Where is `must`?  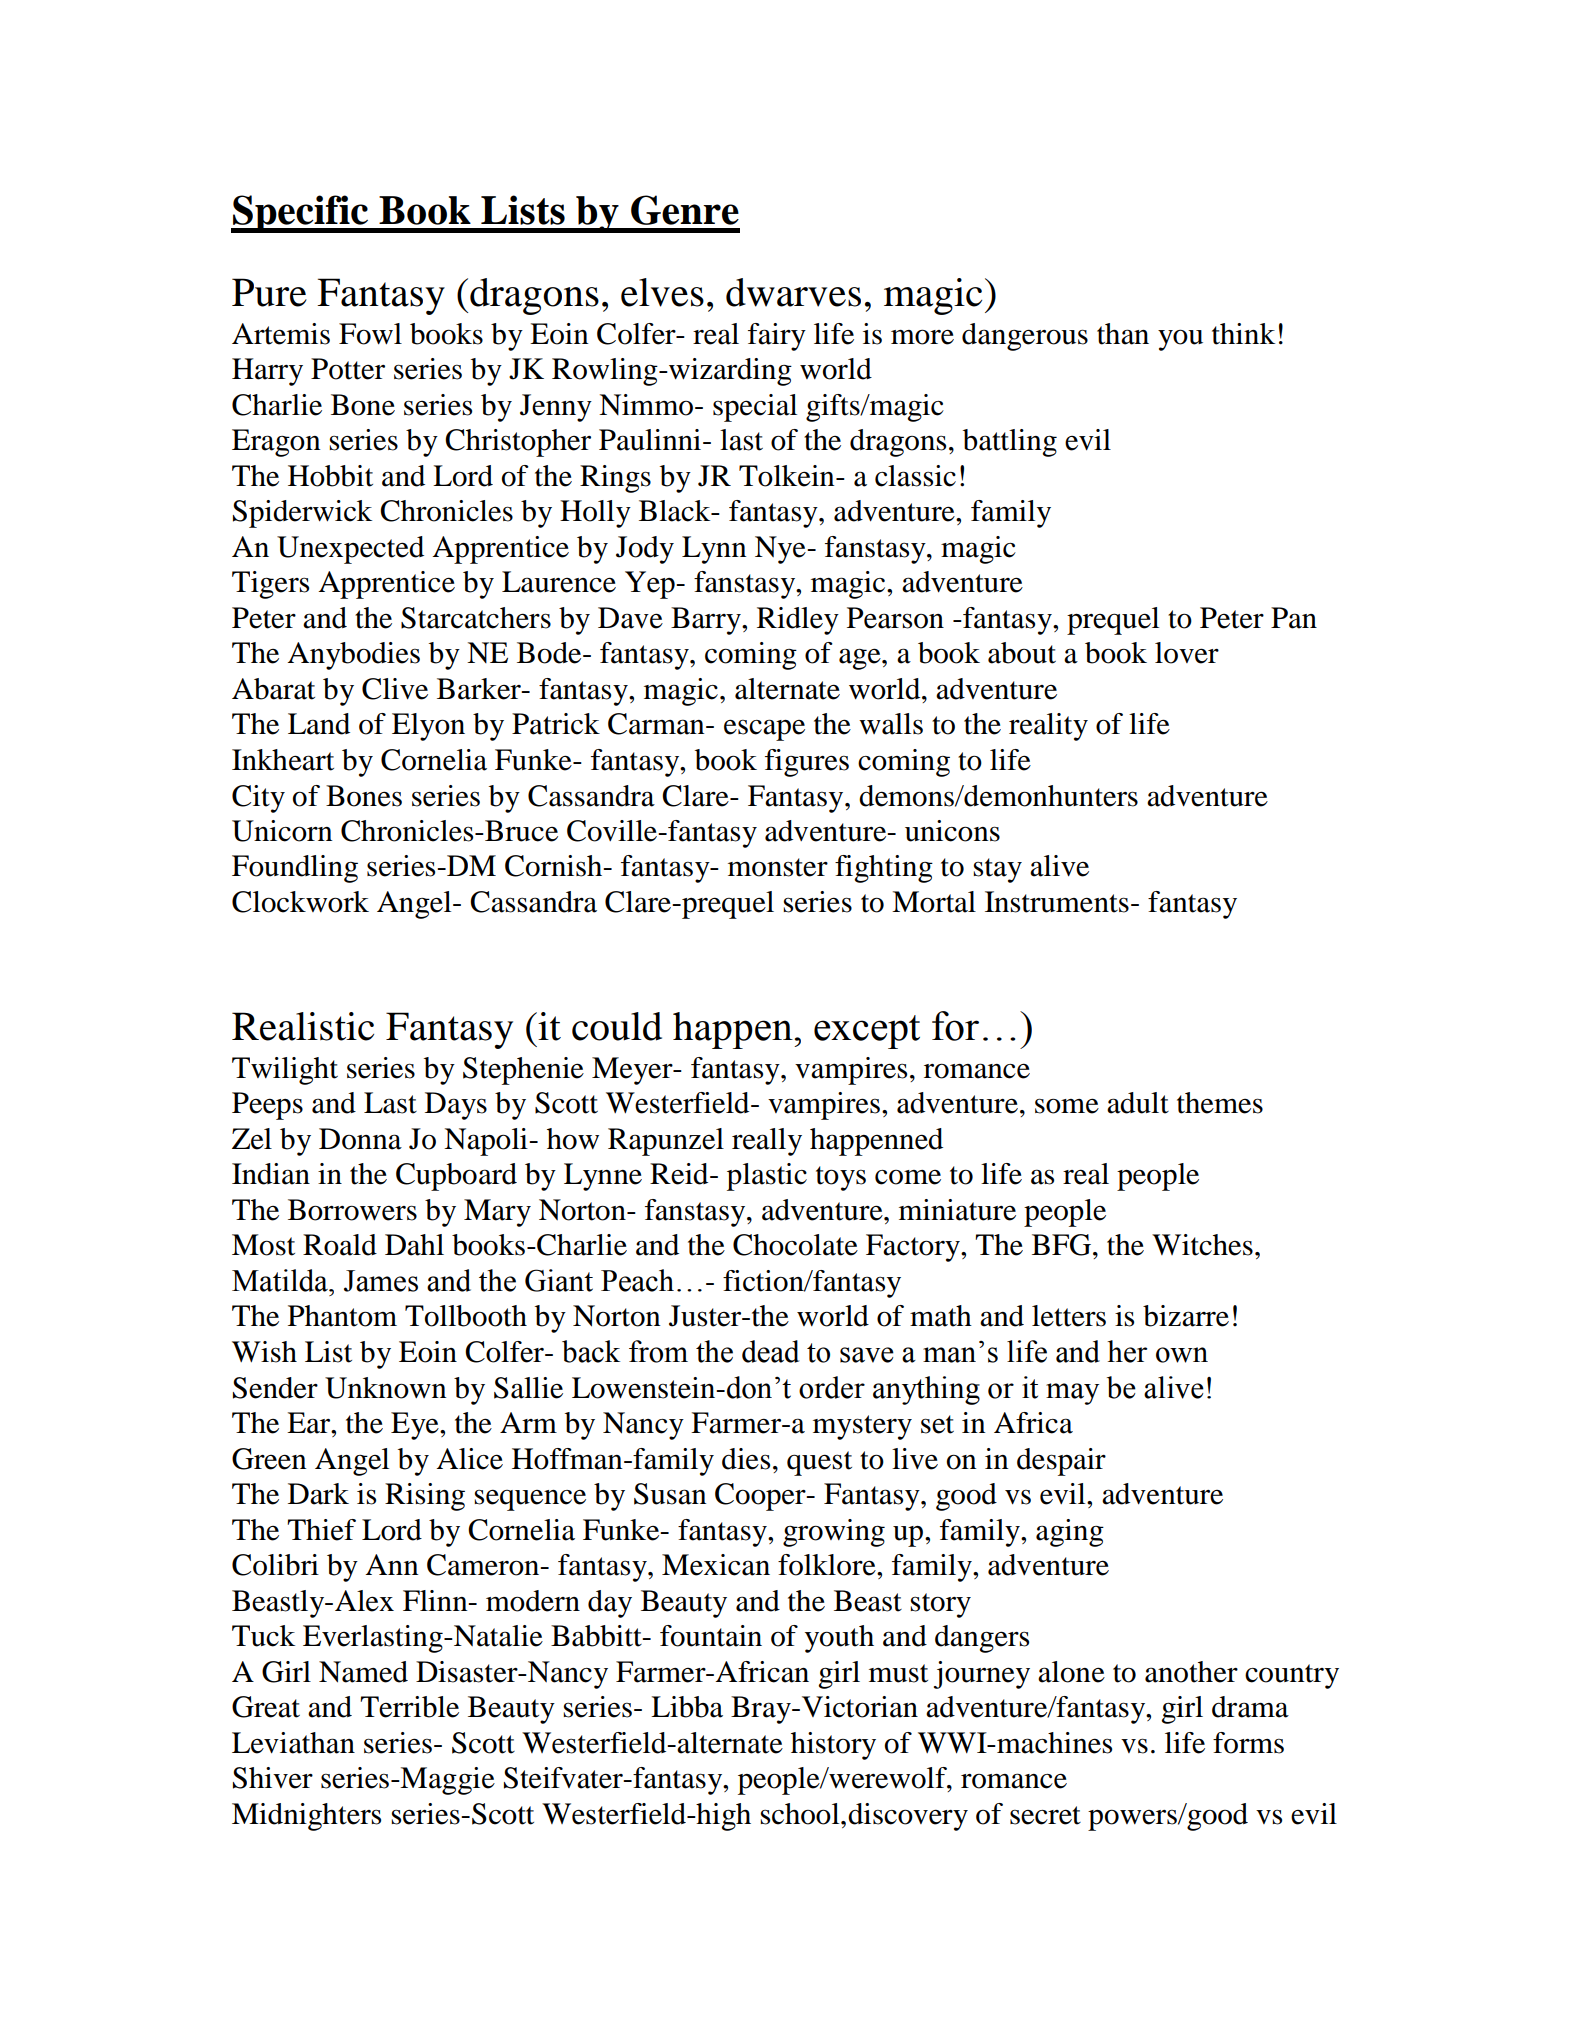 must is located at coordinates (898, 1673).
